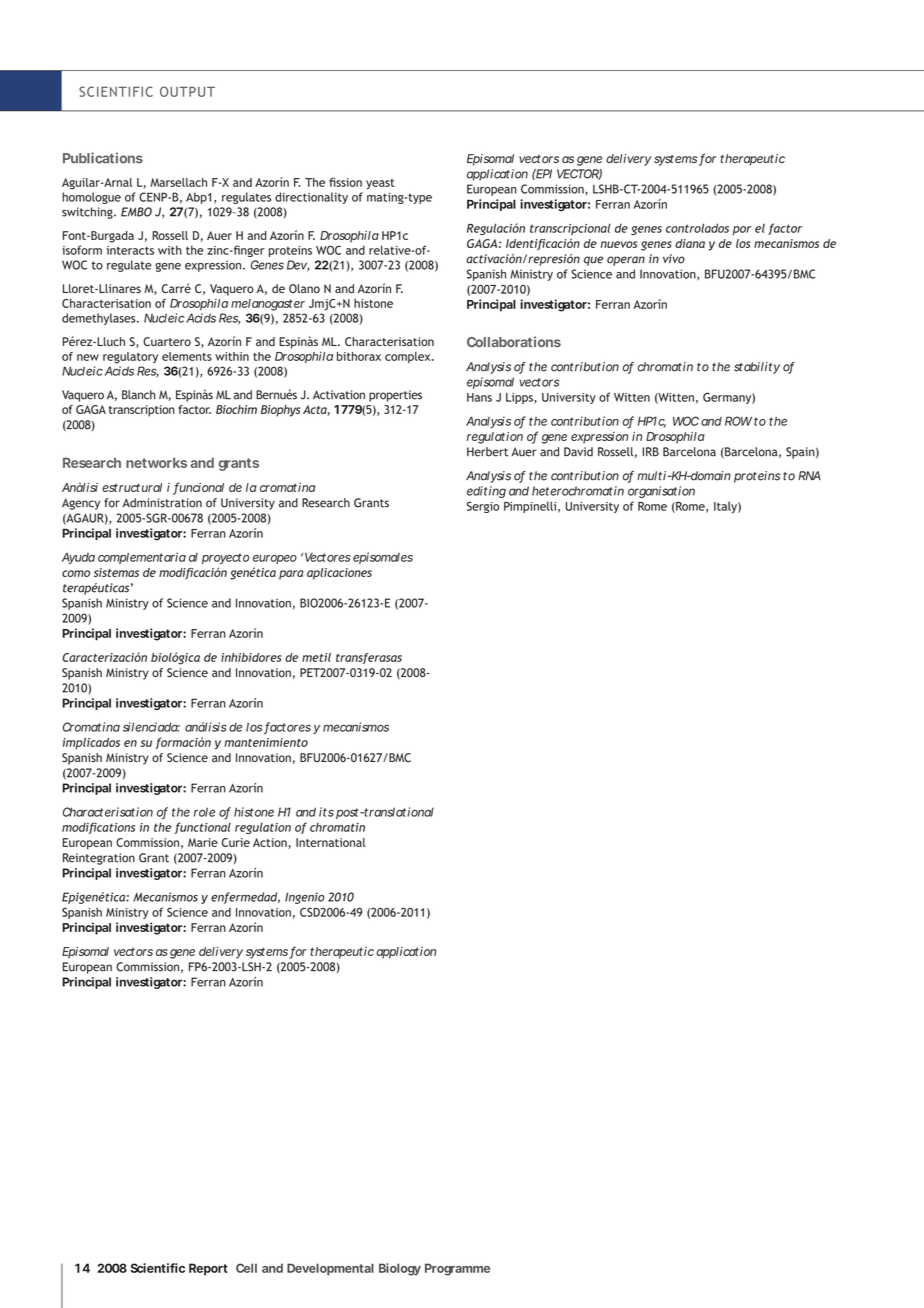  Describe the element at coordinates (661, 492) in the screenshot. I see `organisation` at that location.
